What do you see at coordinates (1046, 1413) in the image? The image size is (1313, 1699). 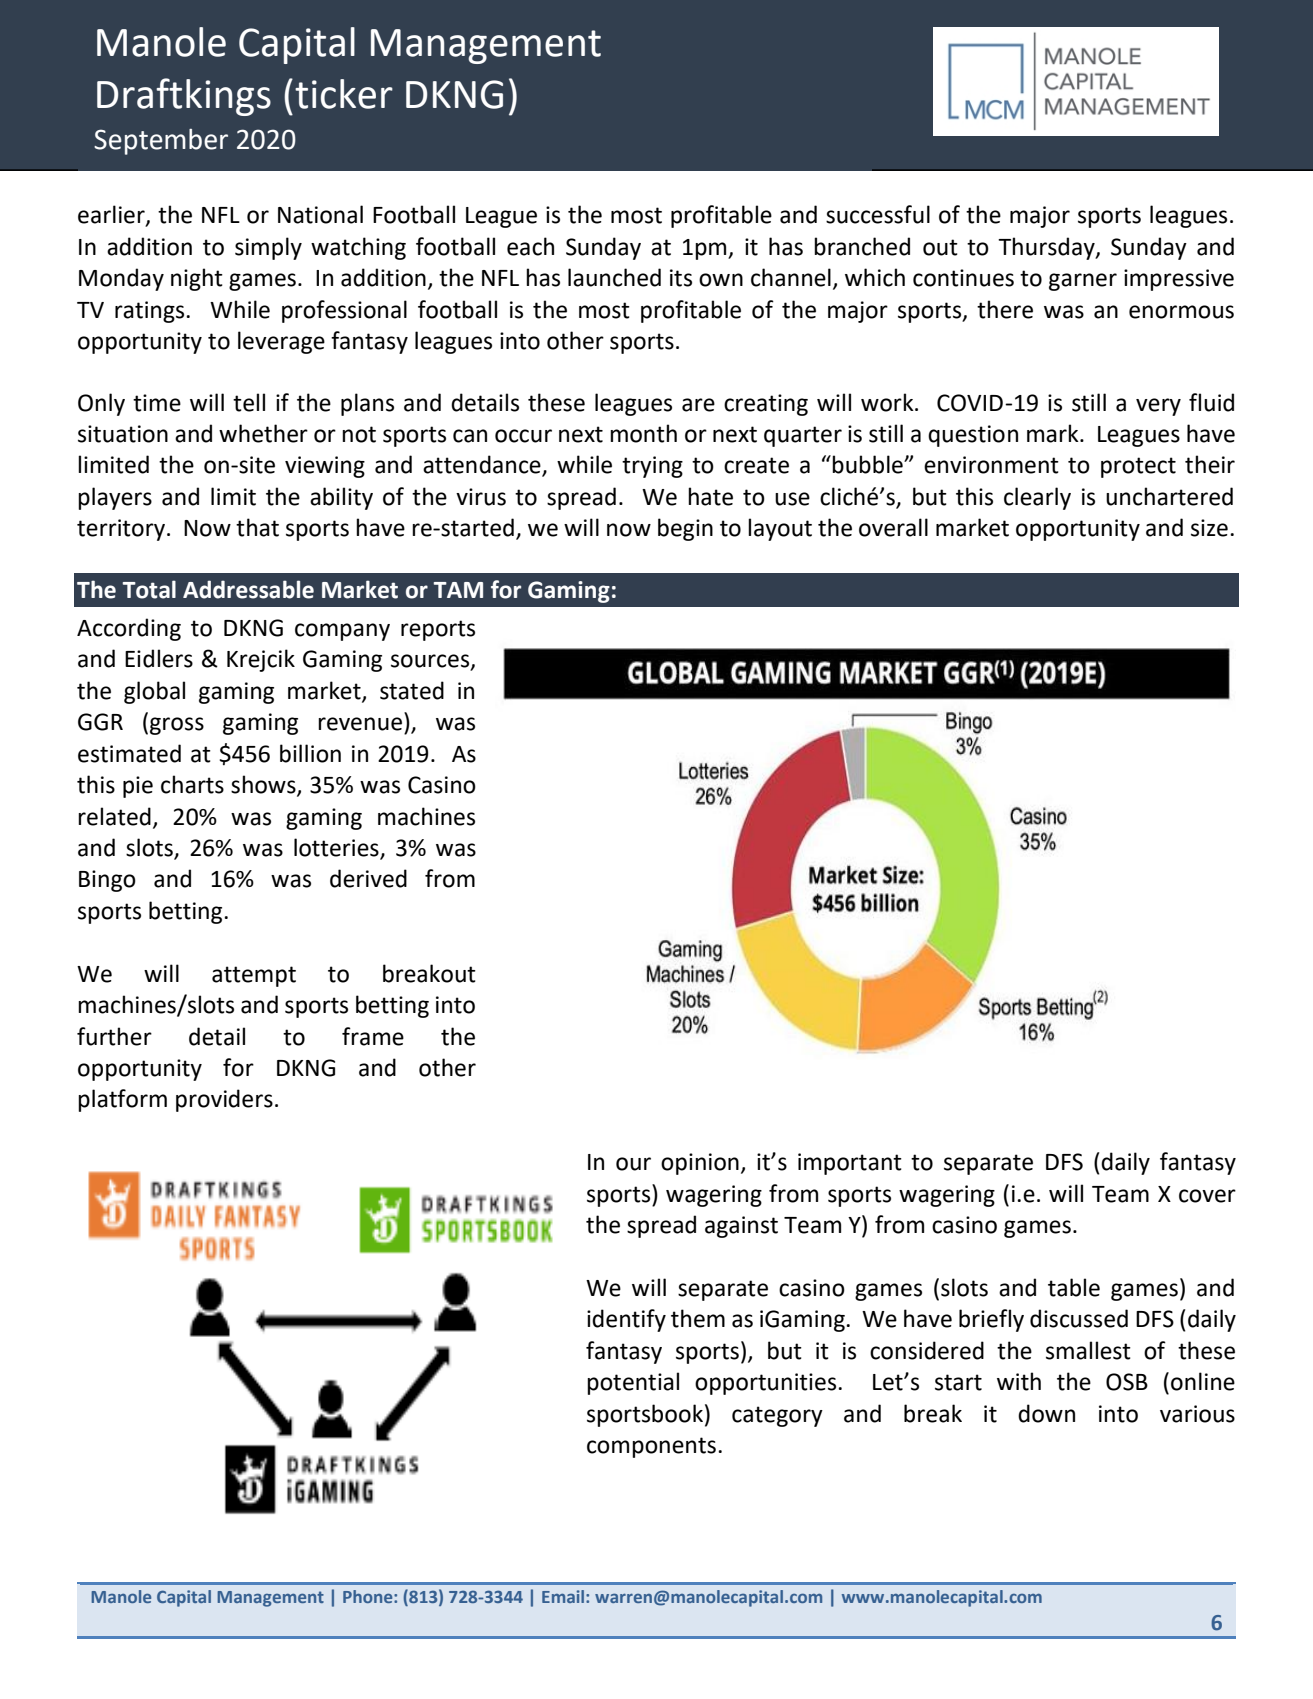 I see `down` at bounding box center [1046, 1413].
